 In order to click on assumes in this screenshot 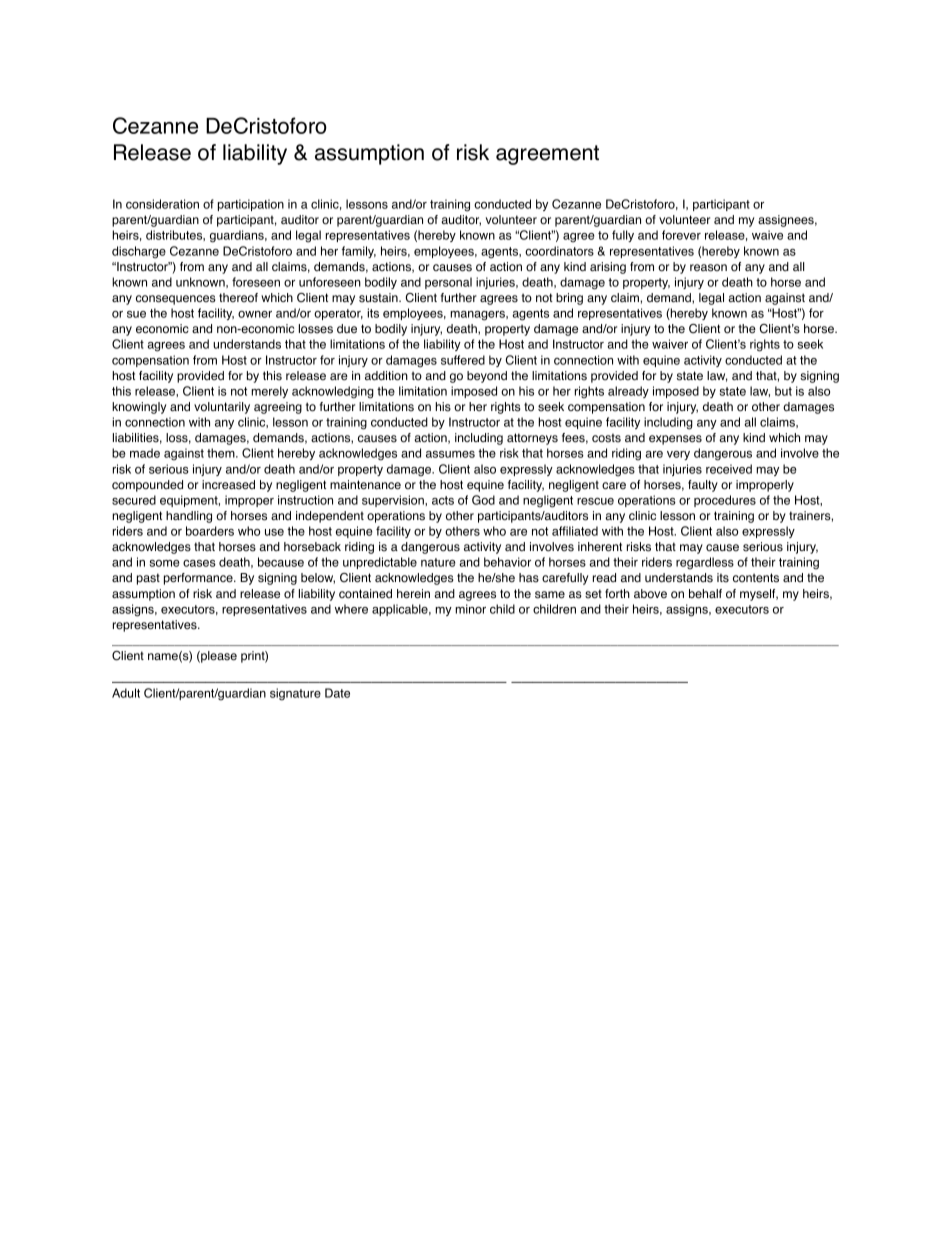, I will do `click(450, 454)`.
